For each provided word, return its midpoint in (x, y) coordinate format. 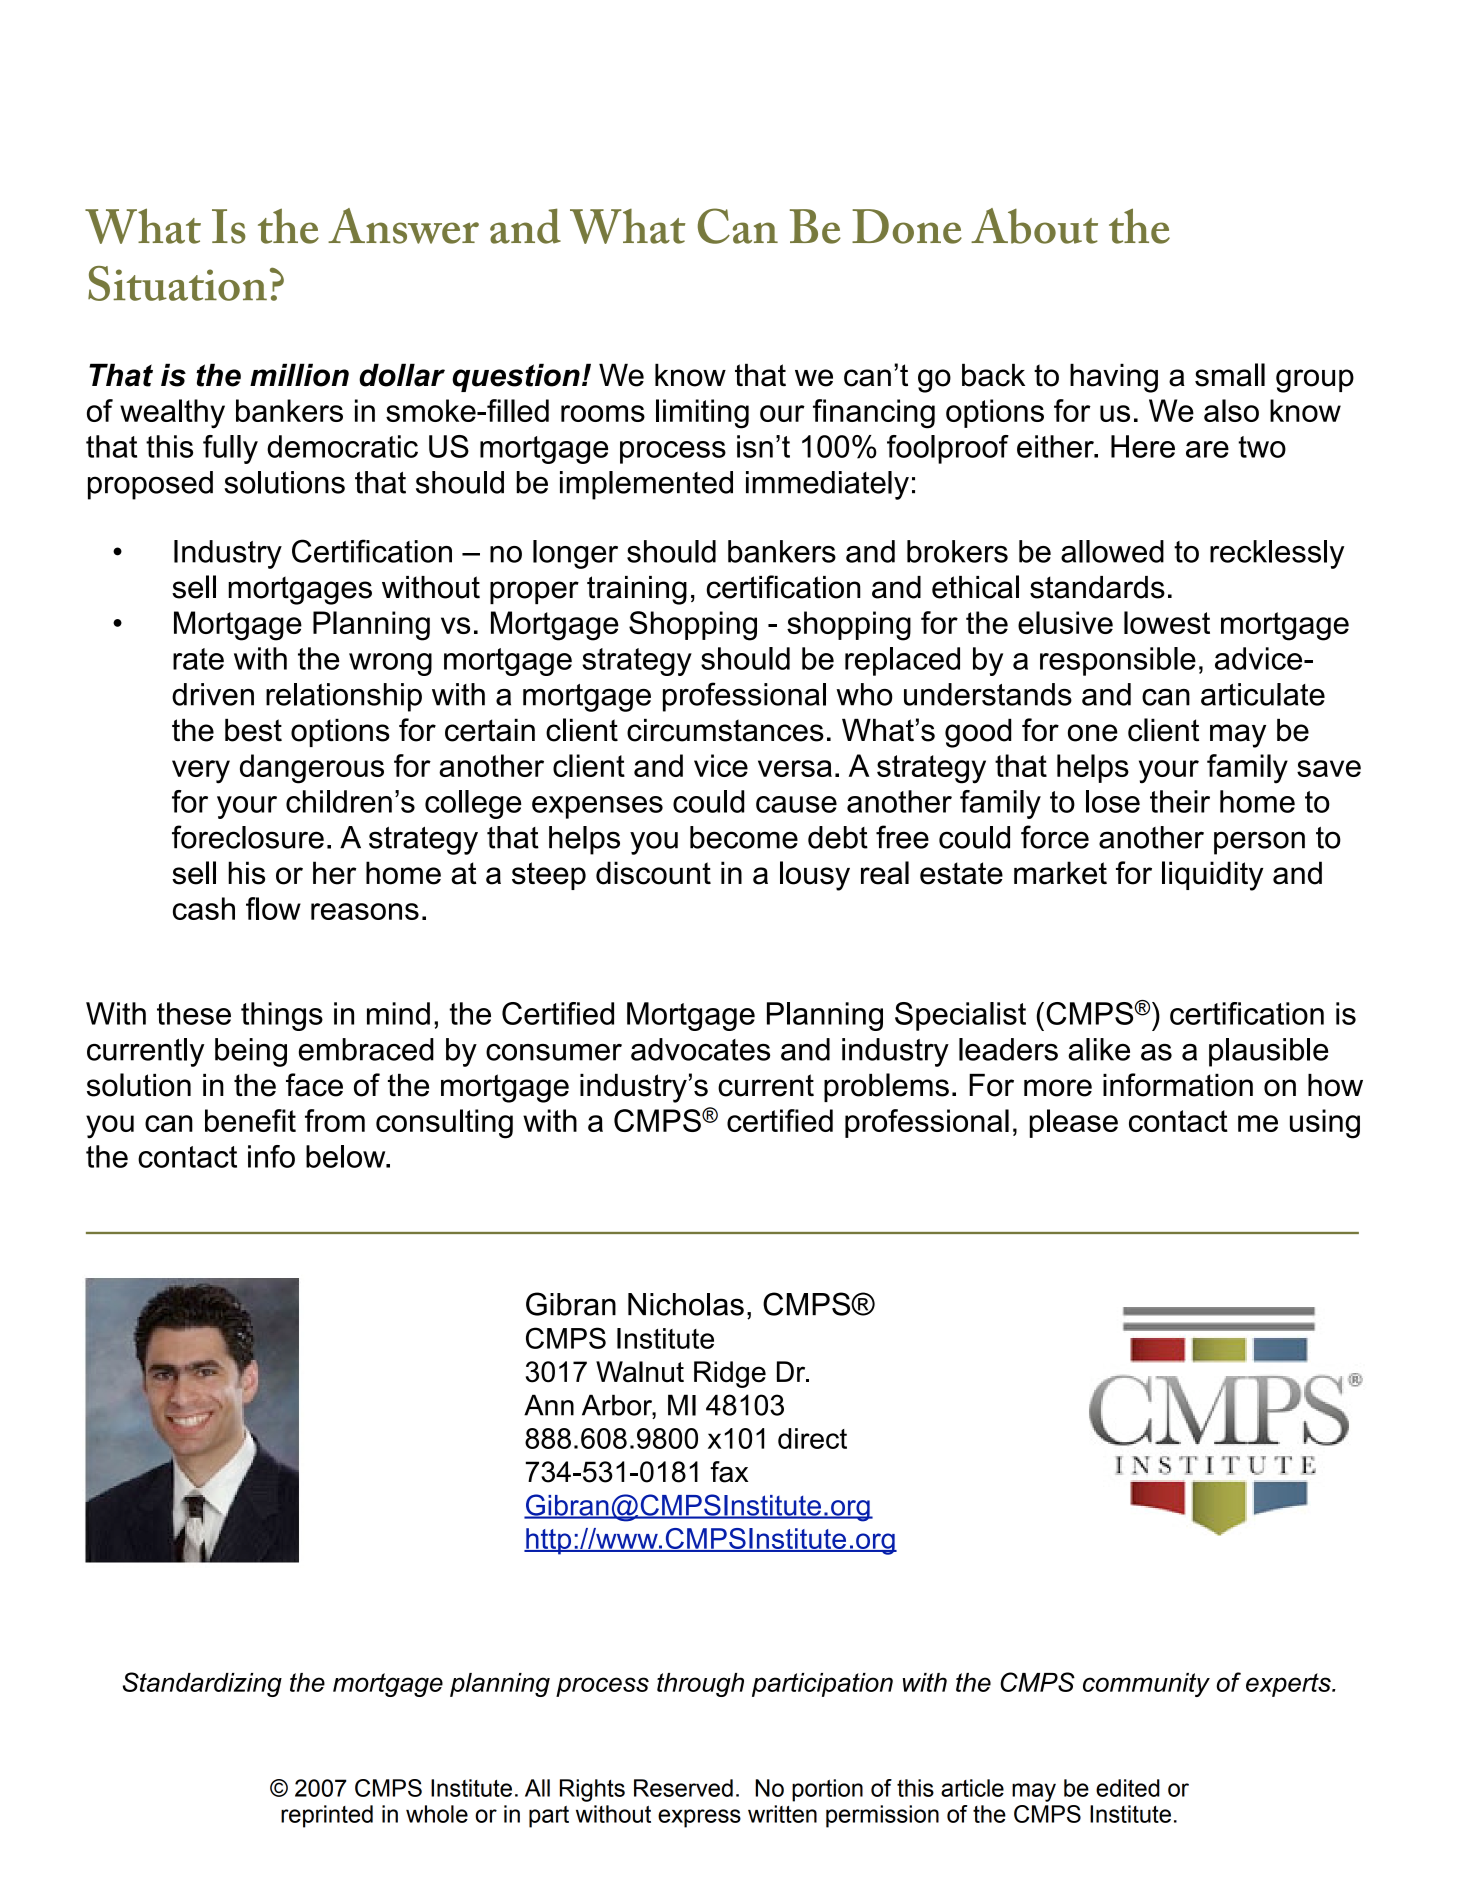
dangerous (312, 769)
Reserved (683, 1788)
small (1230, 375)
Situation (177, 283)
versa (795, 768)
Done (907, 226)
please (1074, 1123)
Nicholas (686, 1304)
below (347, 1156)
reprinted (327, 1816)
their (1180, 801)
